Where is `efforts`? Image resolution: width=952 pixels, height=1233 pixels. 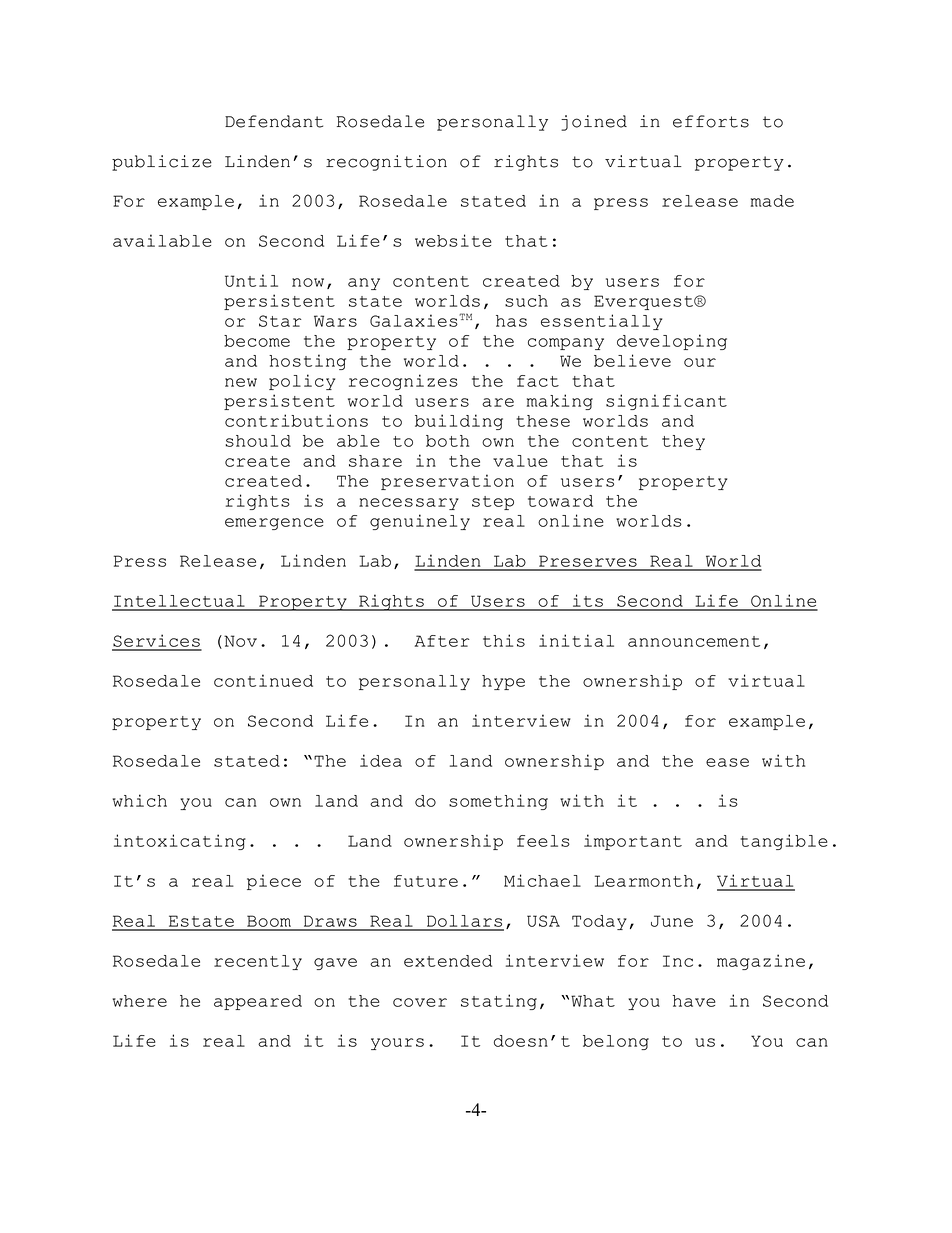
efforts is located at coordinates (711, 121).
